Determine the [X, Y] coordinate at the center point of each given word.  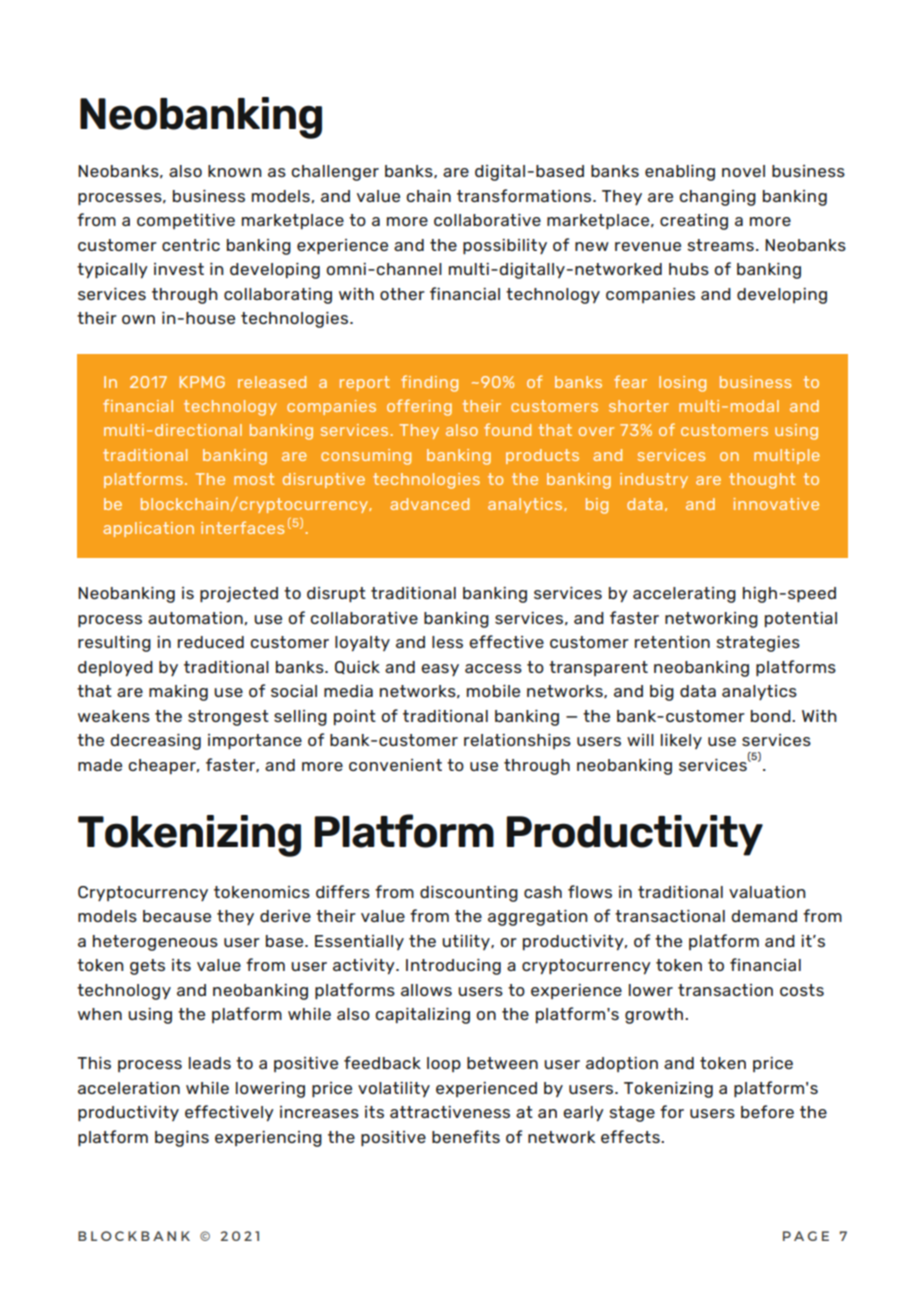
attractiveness [450, 1112]
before [767, 1111]
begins [182, 1139]
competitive [186, 221]
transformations [525, 195]
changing [717, 198]
